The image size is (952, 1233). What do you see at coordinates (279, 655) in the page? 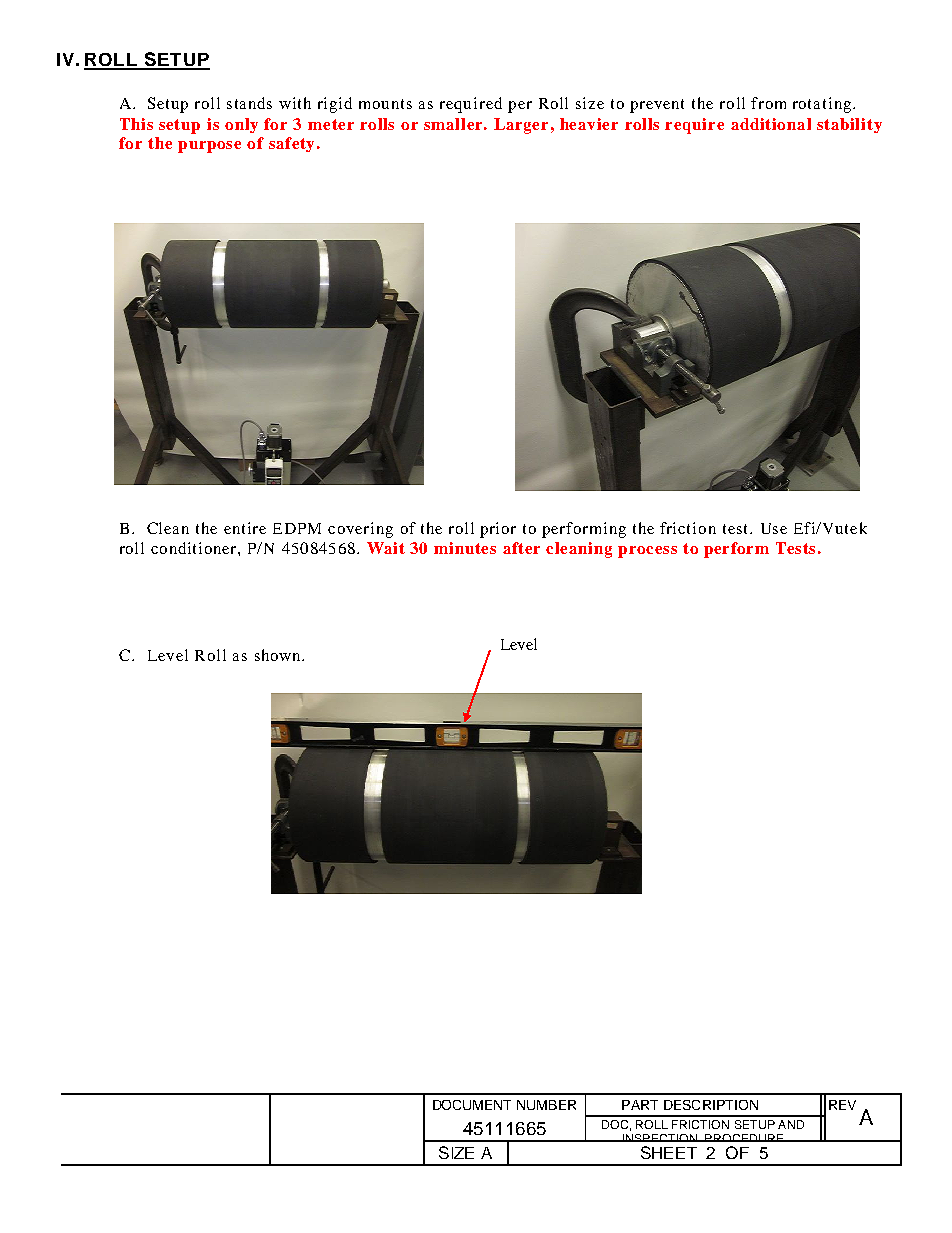
I see `shown` at bounding box center [279, 655].
